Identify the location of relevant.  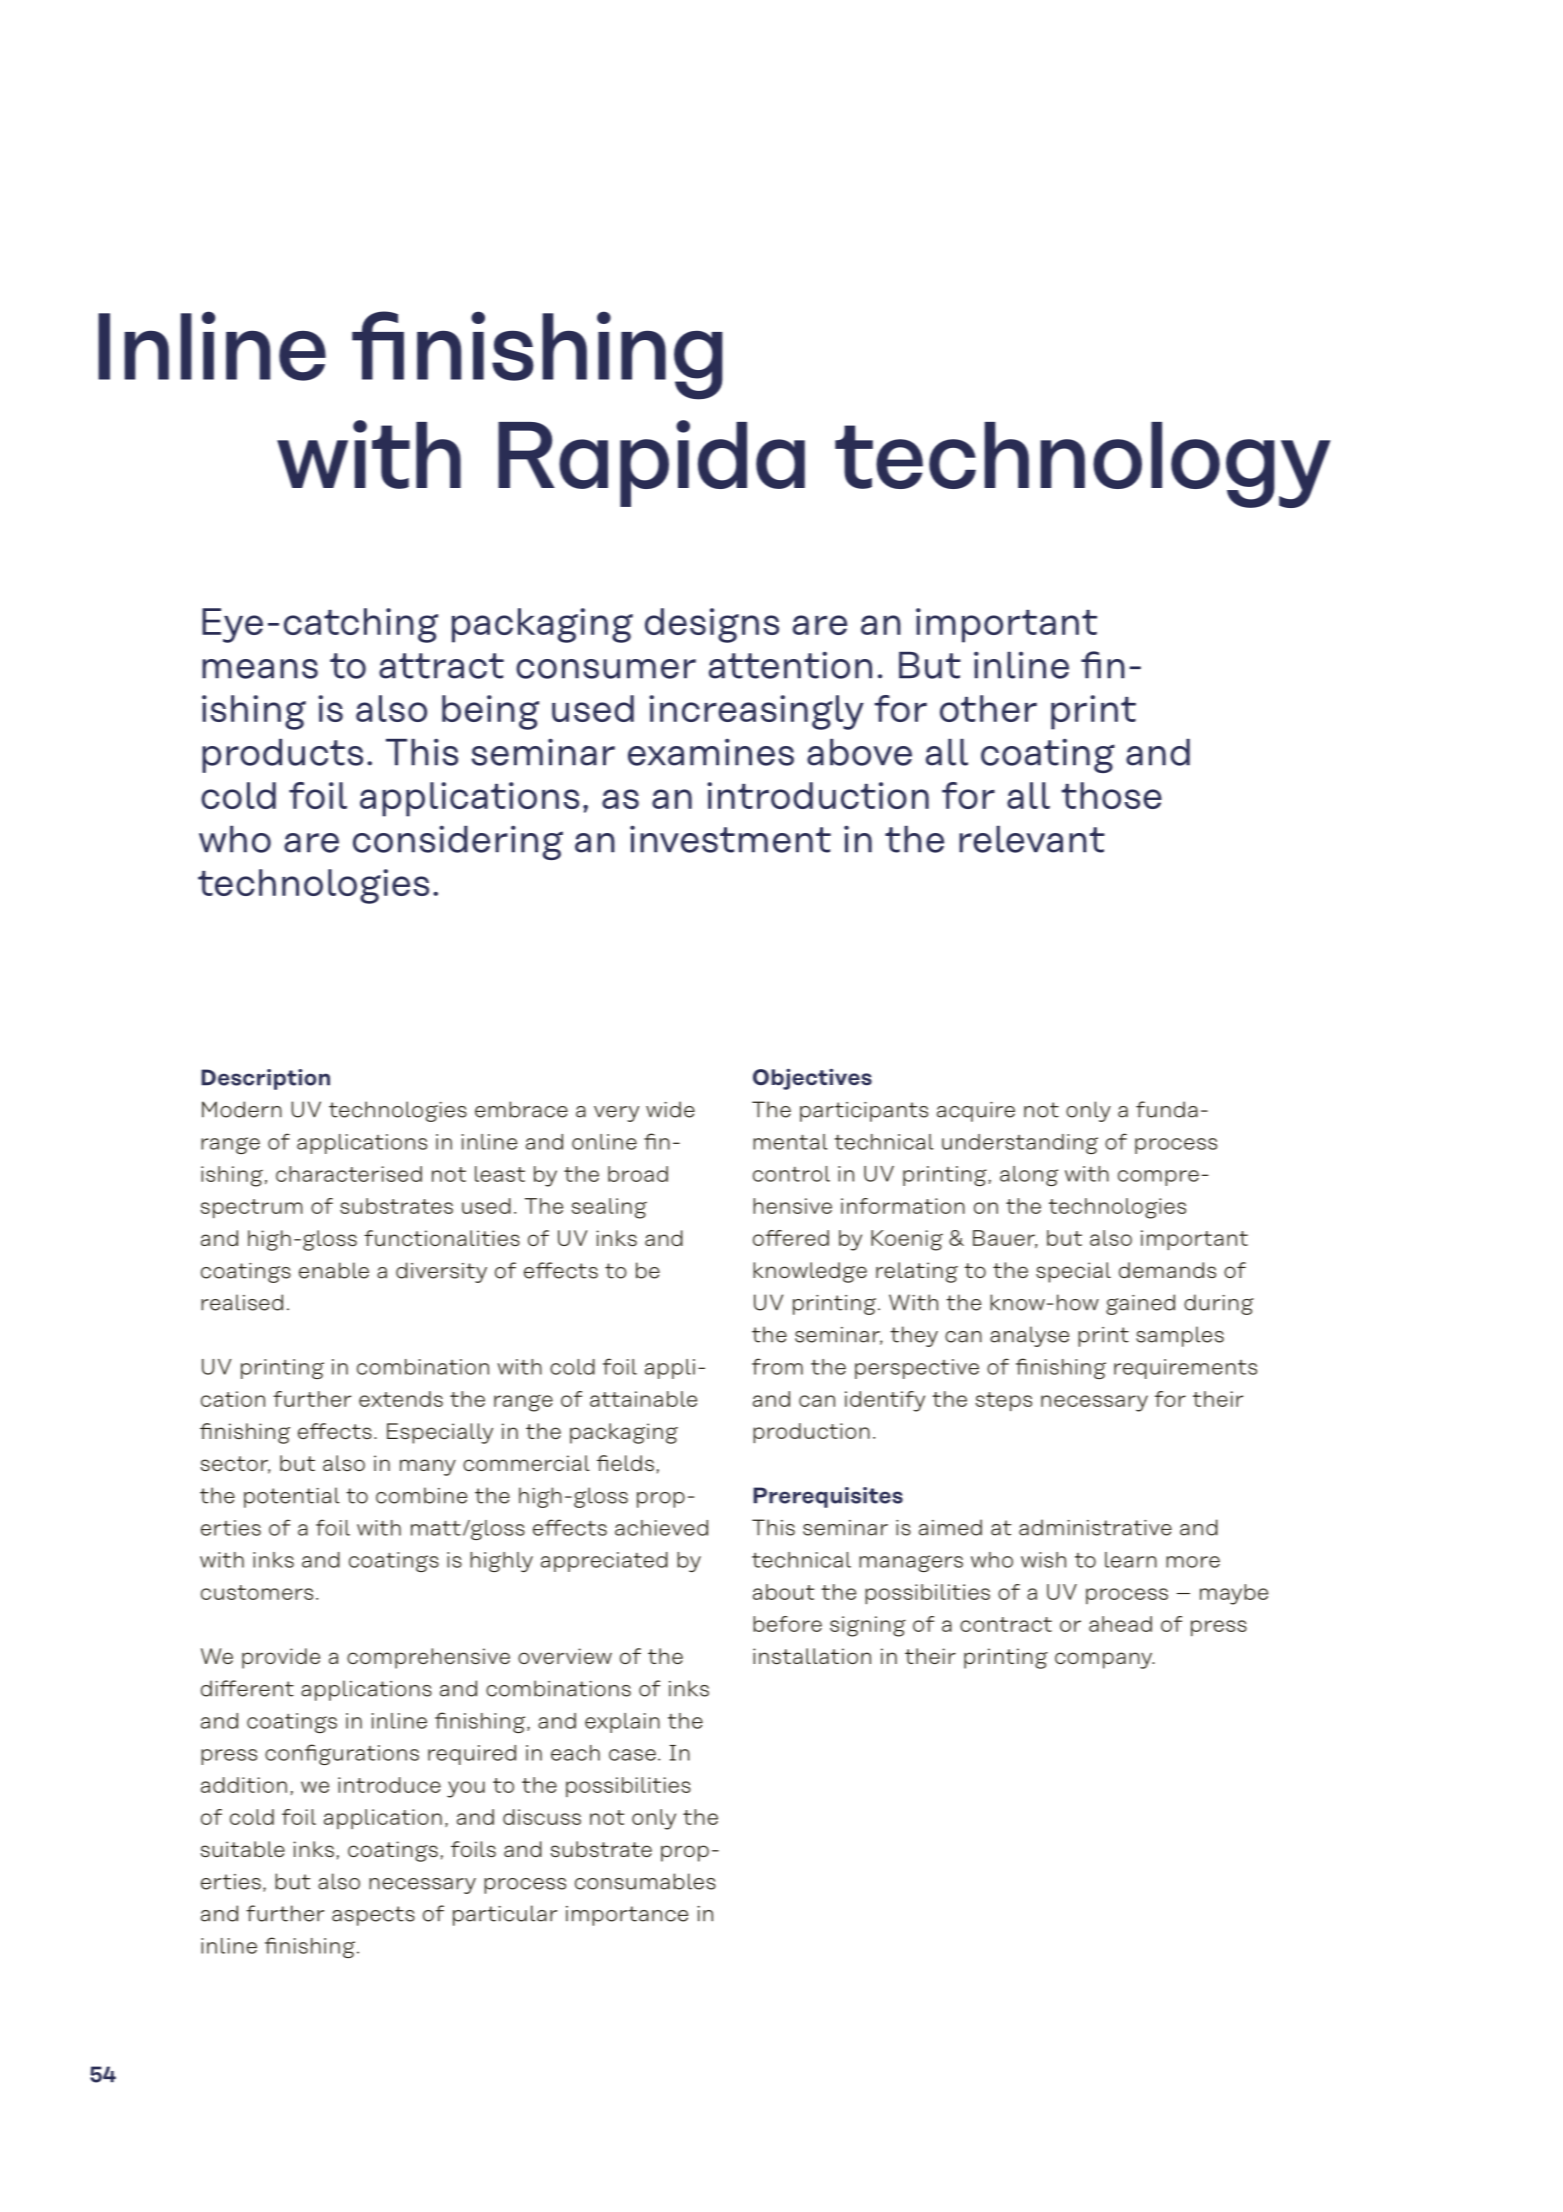
(1032, 839).
